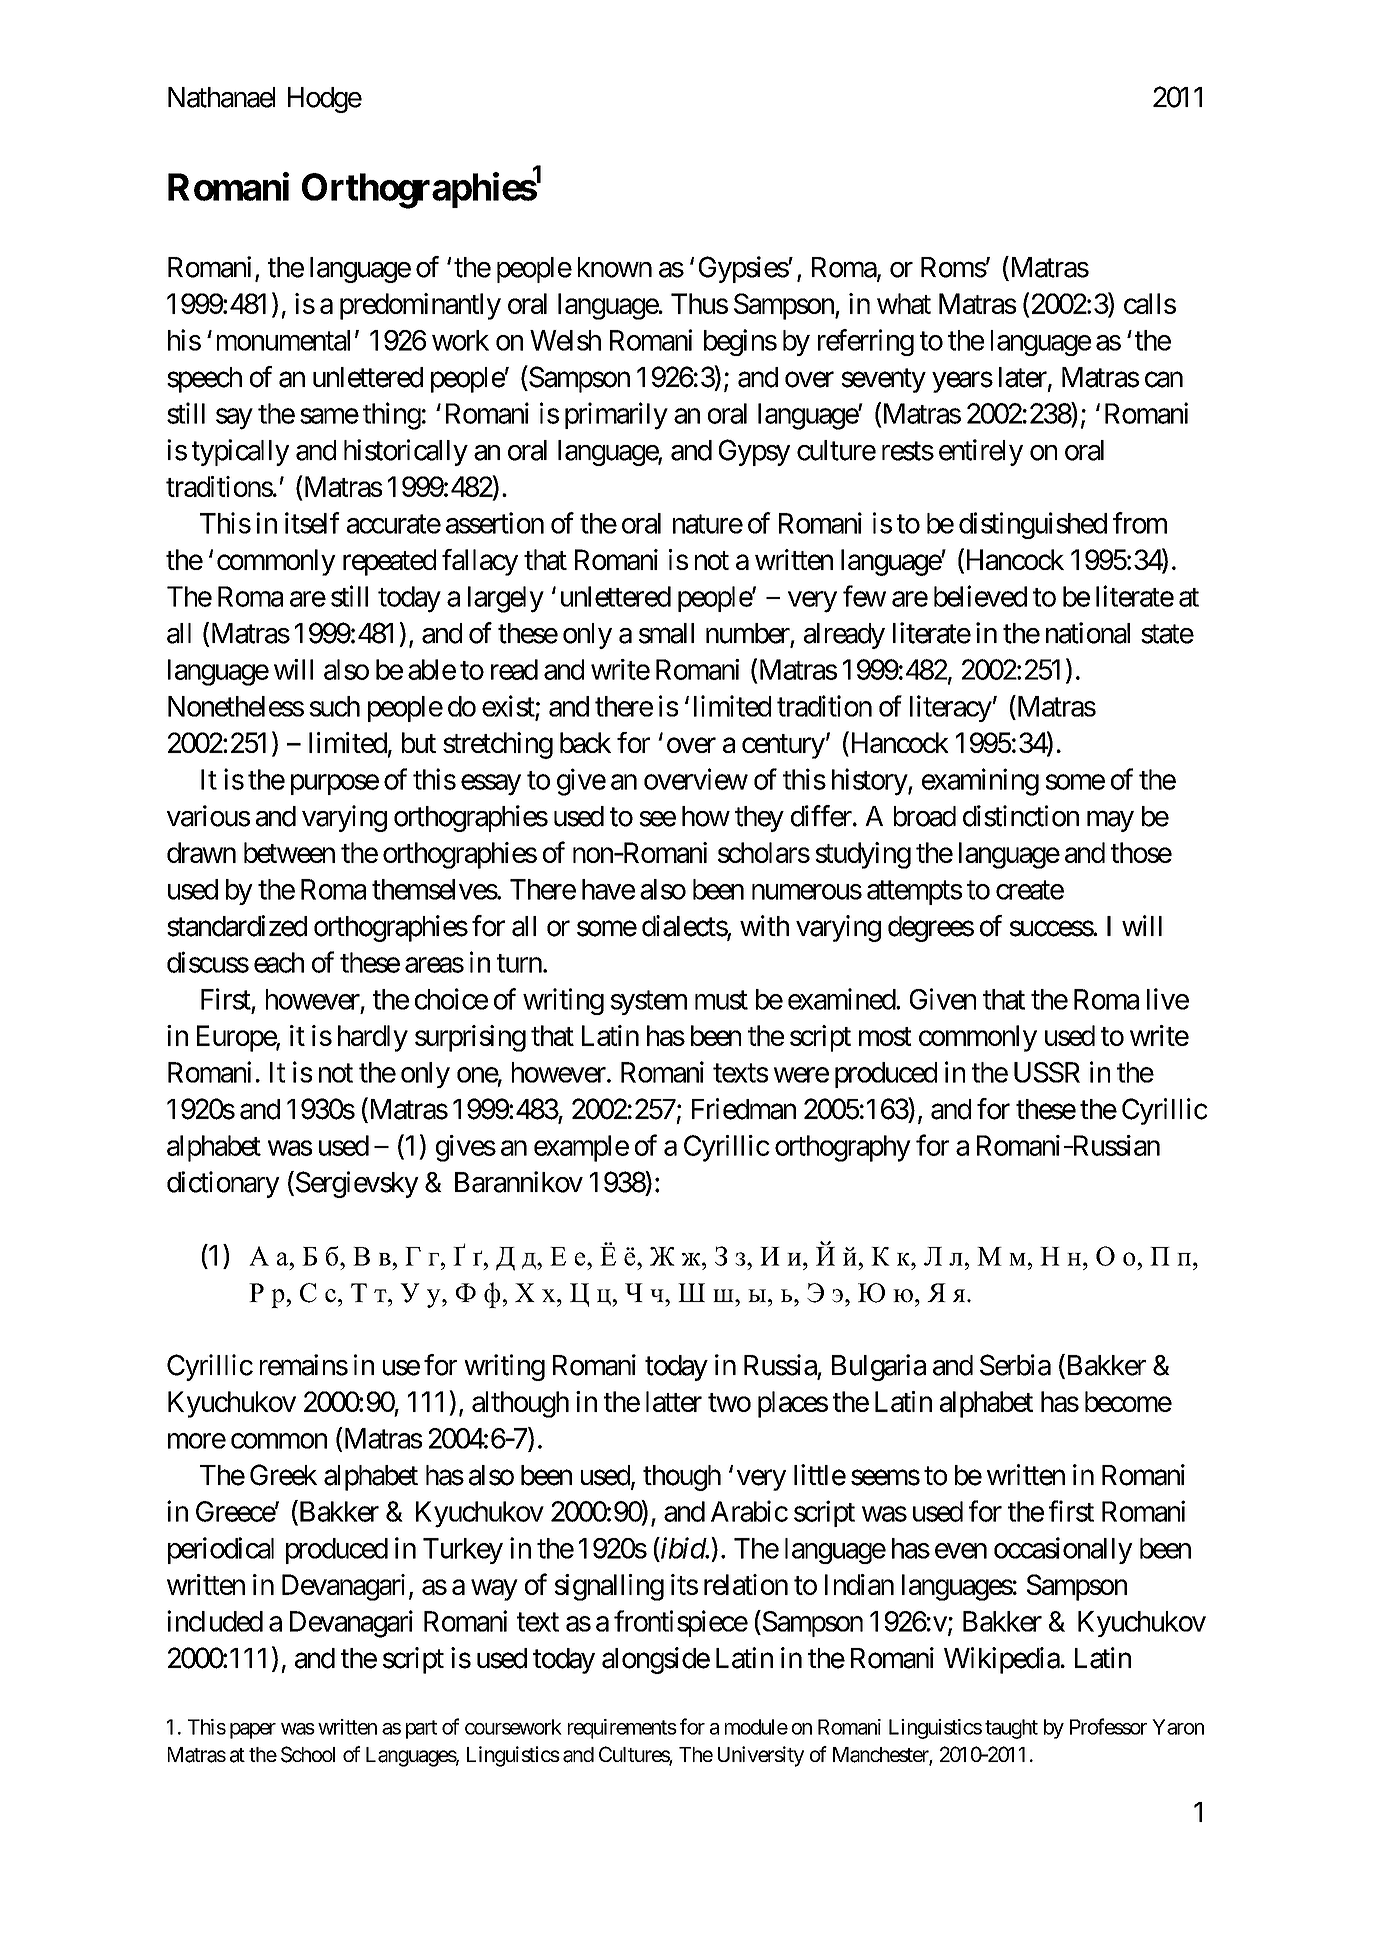 This screenshot has width=1373, height=1942. What do you see at coordinates (674, 1401) in the screenshot?
I see `latter` at bounding box center [674, 1401].
